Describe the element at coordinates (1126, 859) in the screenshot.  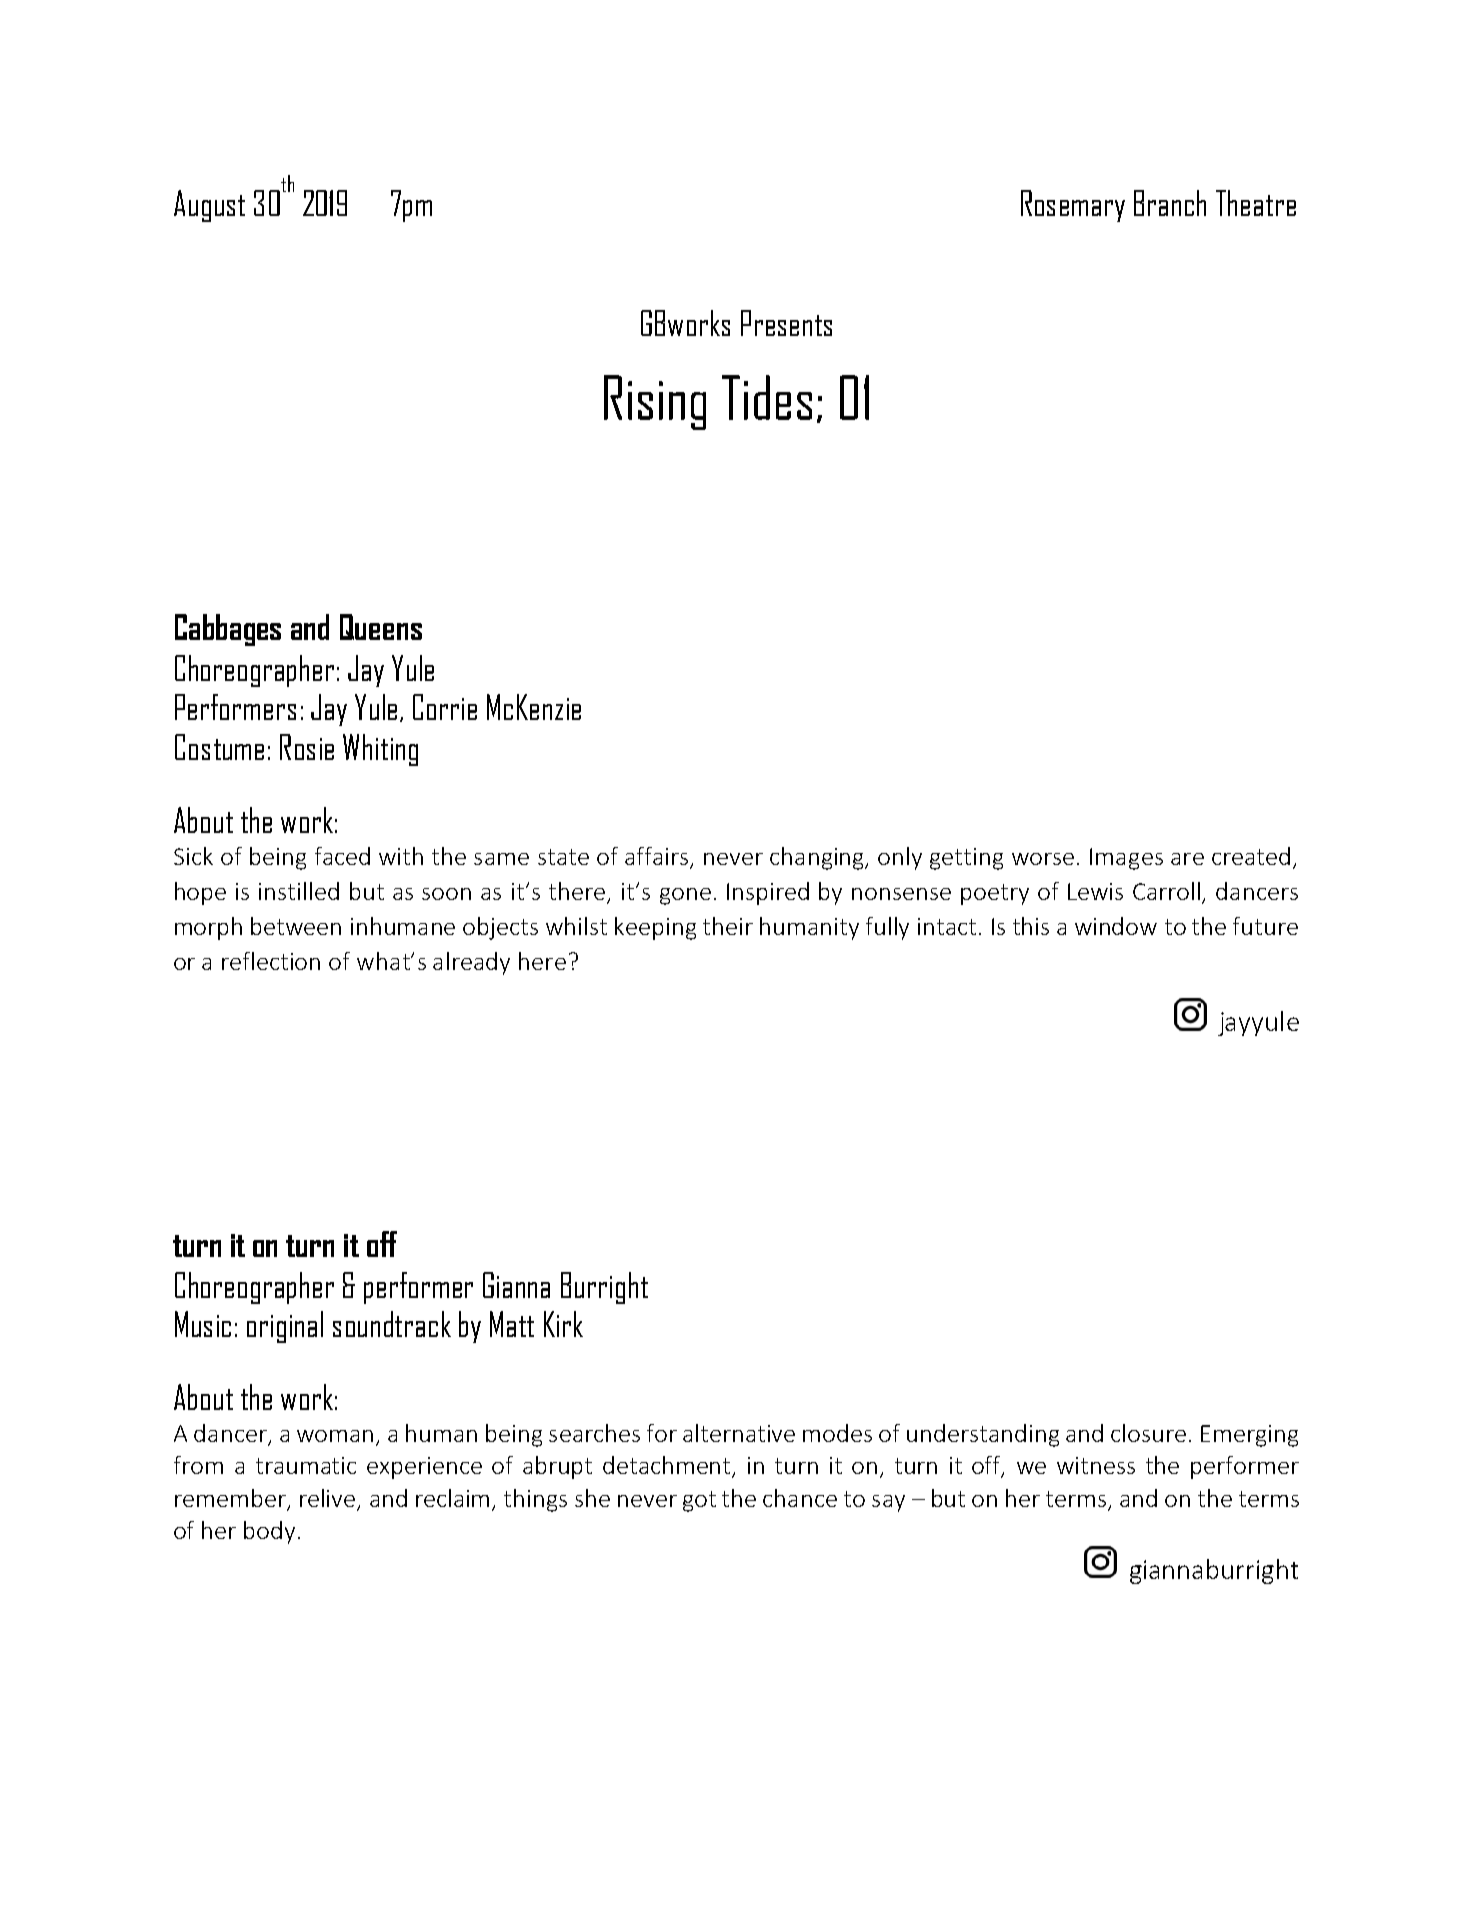
I see `Images` at that location.
